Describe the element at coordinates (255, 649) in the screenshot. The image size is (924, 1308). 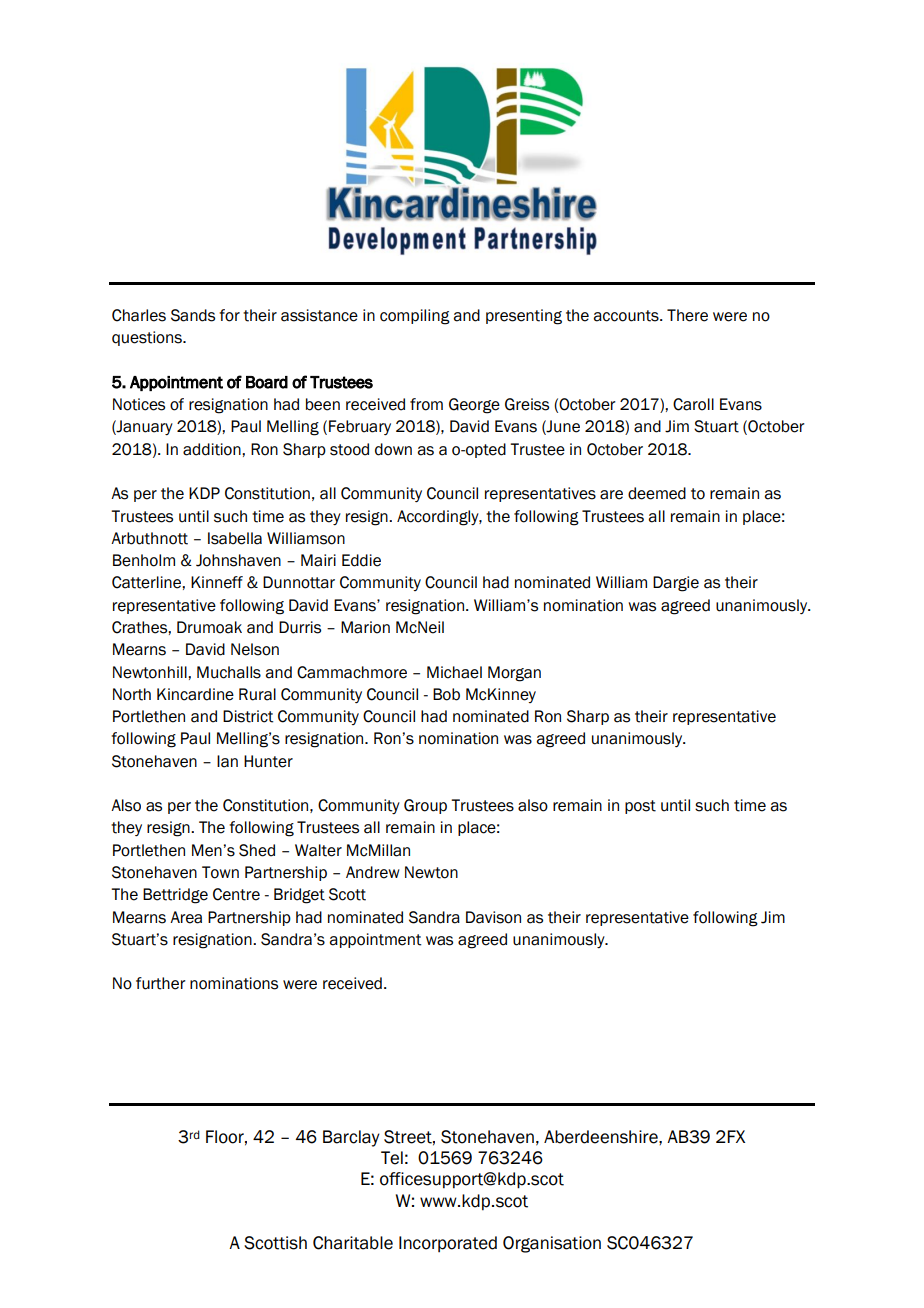
I see `Nelson` at that location.
